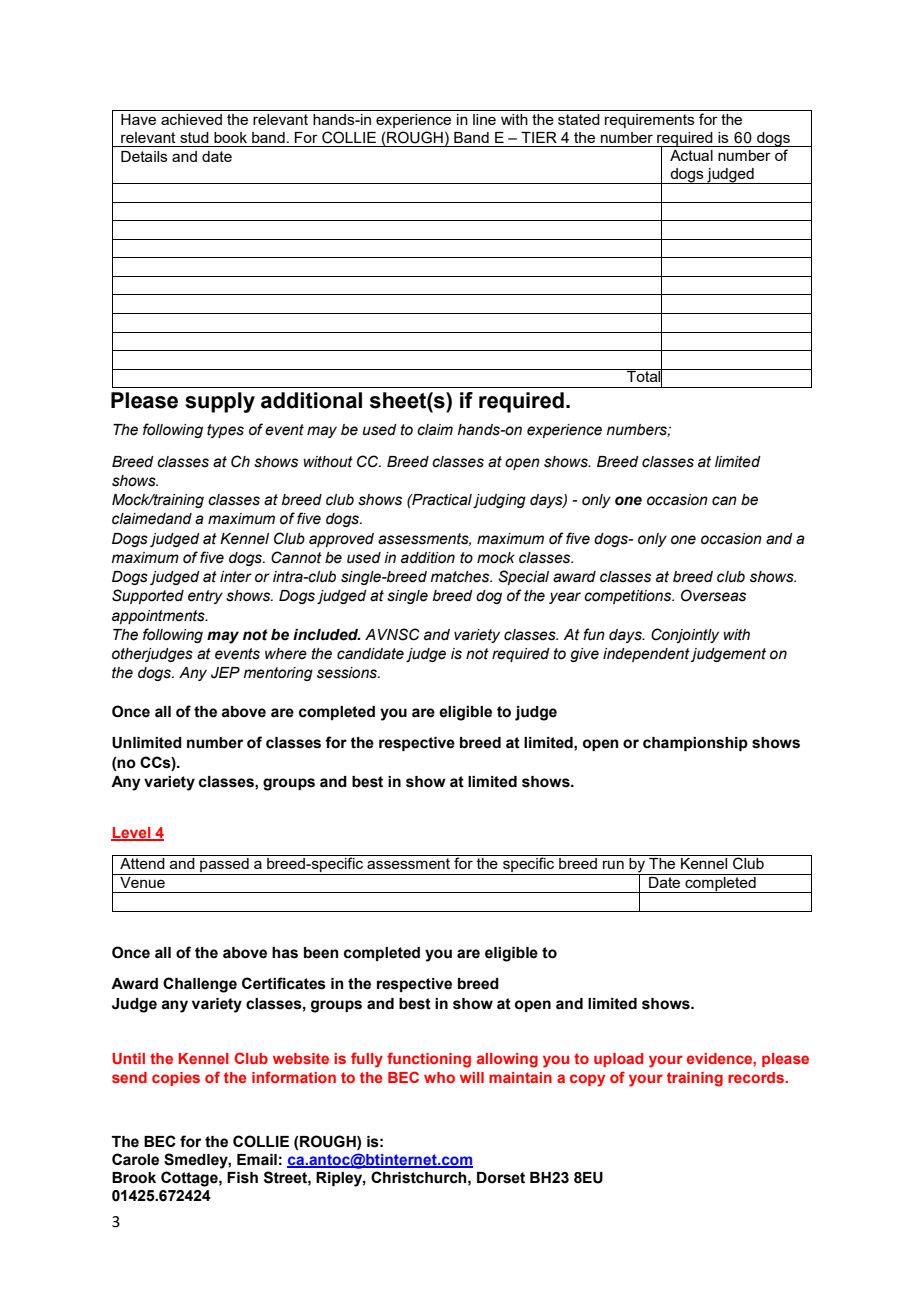 The width and height of the screenshot is (924, 1307). I want to click on judging, so click(499, 501).
